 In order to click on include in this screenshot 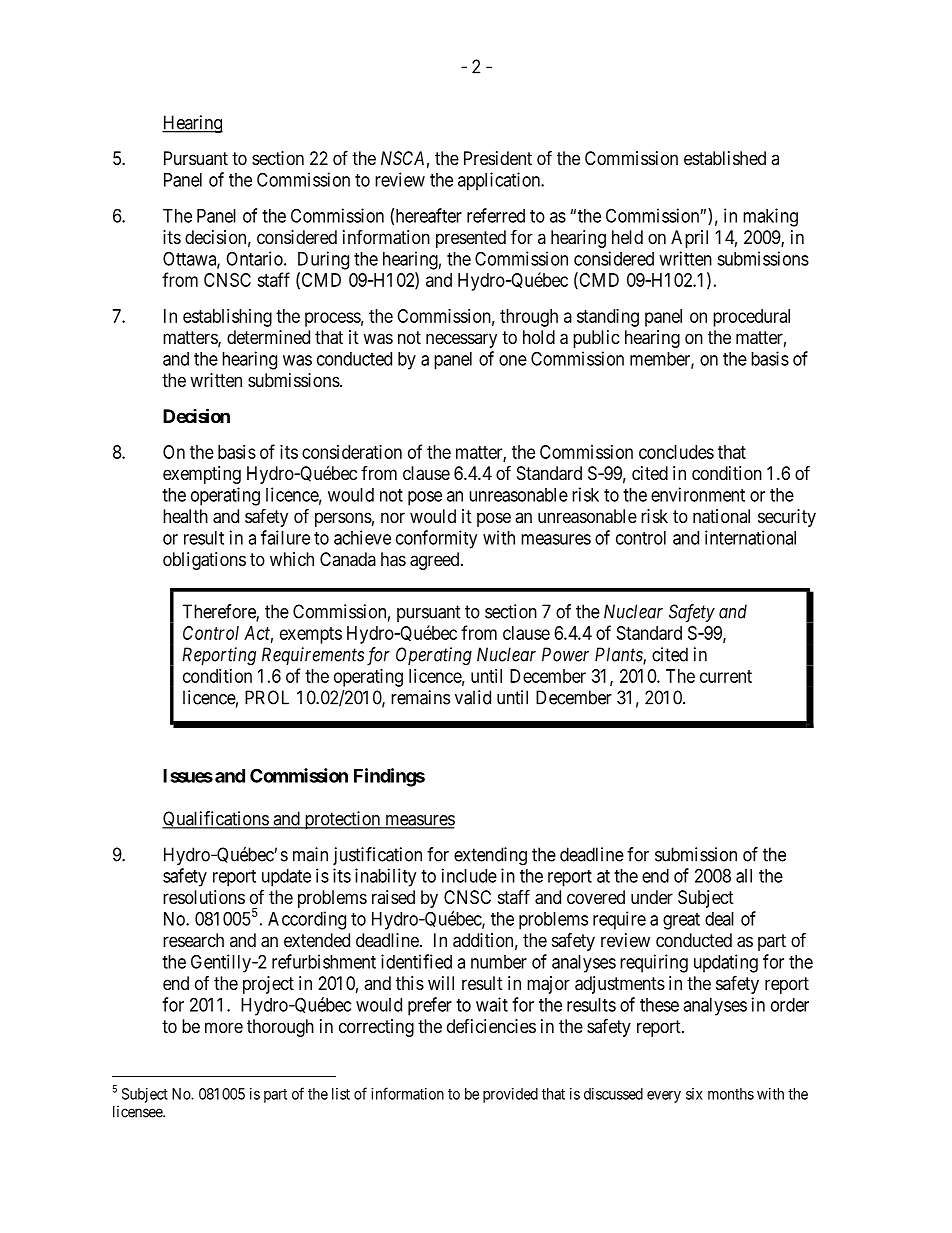, I will do `click(469, 875)`.
